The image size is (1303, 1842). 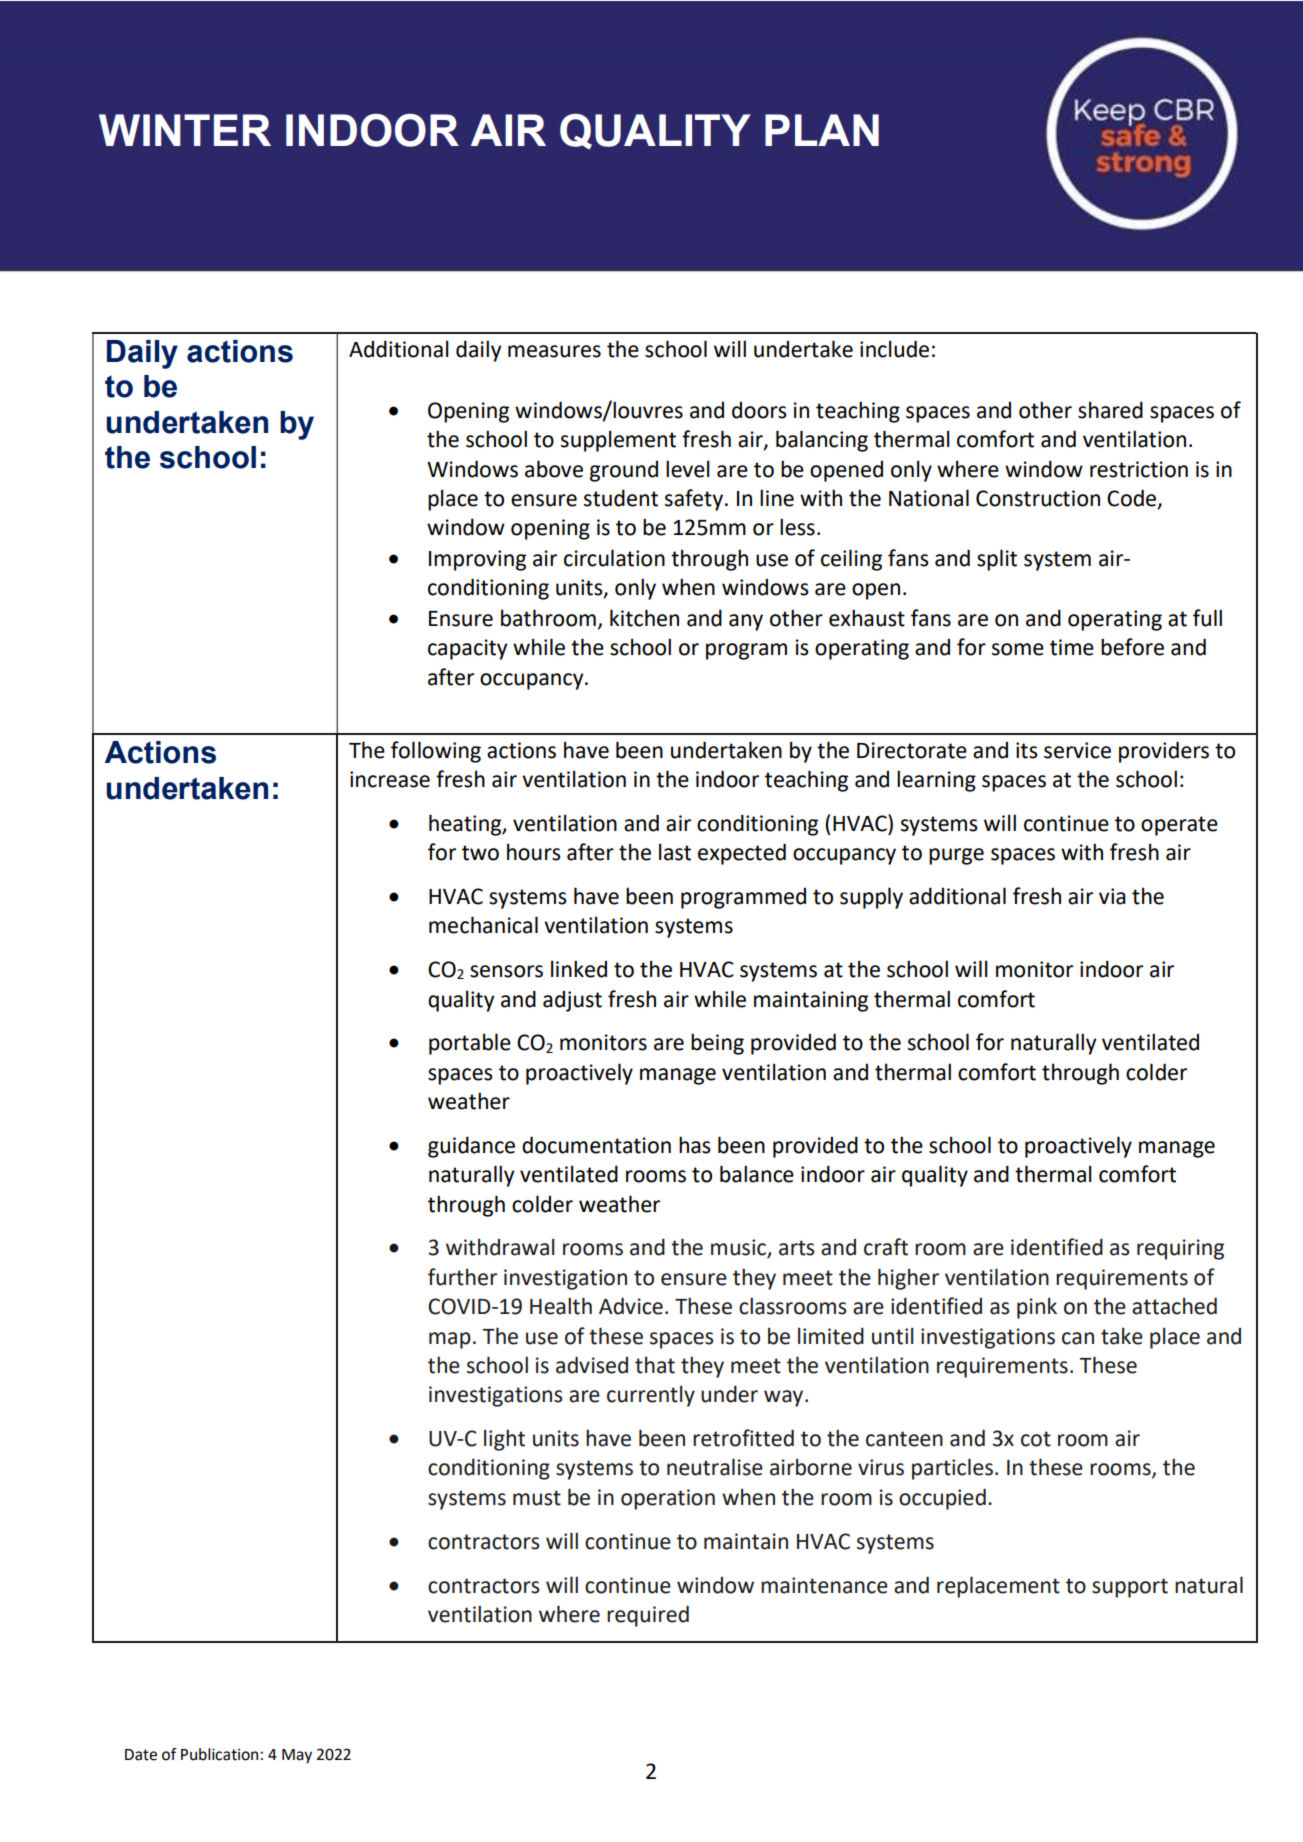 I want to click on has, so click(x=695, y=1145).
